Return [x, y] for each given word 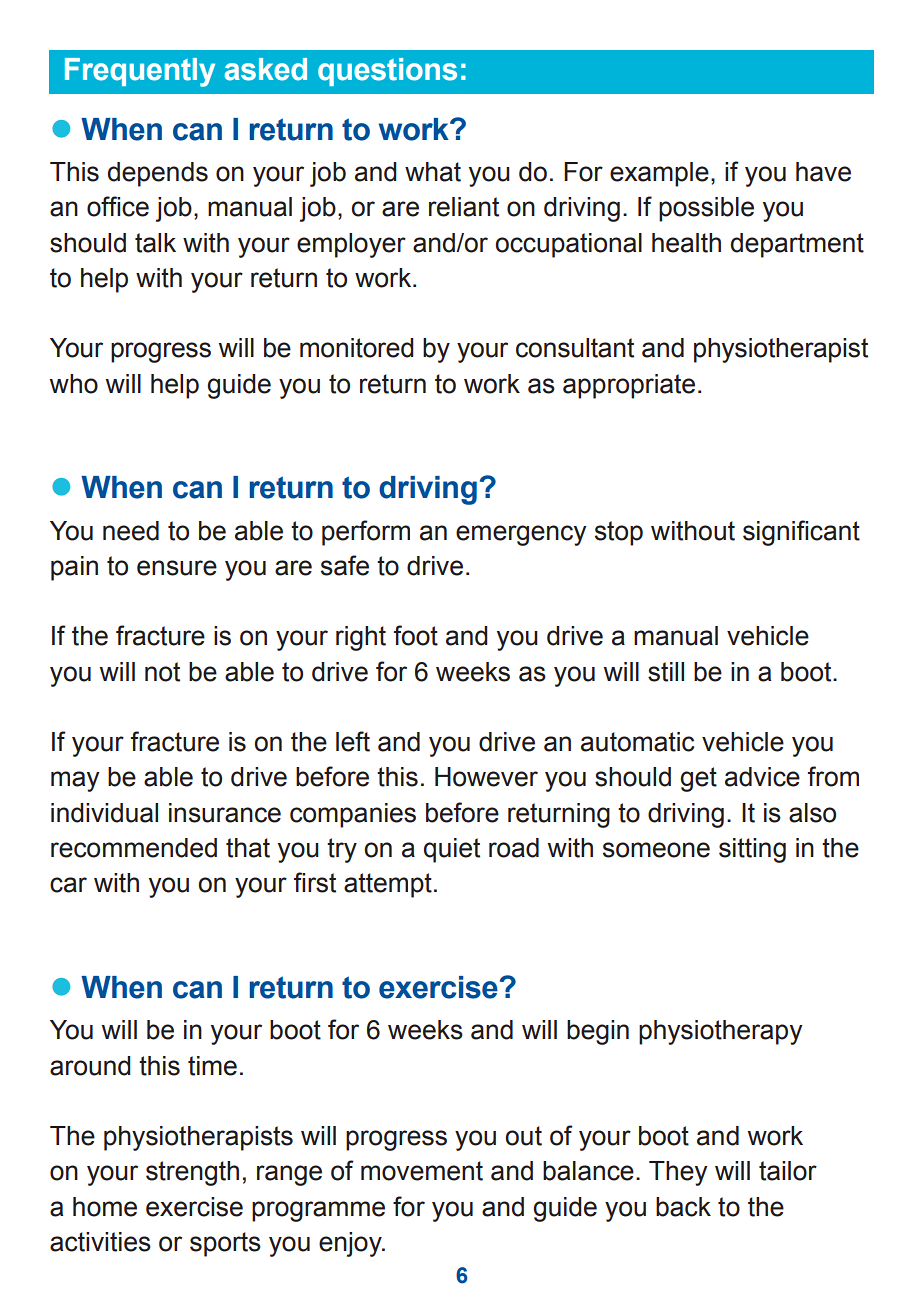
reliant [464, 207]
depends [158, 174]
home [105, 1207]
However [486, 777]
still [666, 672]
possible [706, 209]
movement [422, 1171]
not [162, 672]
